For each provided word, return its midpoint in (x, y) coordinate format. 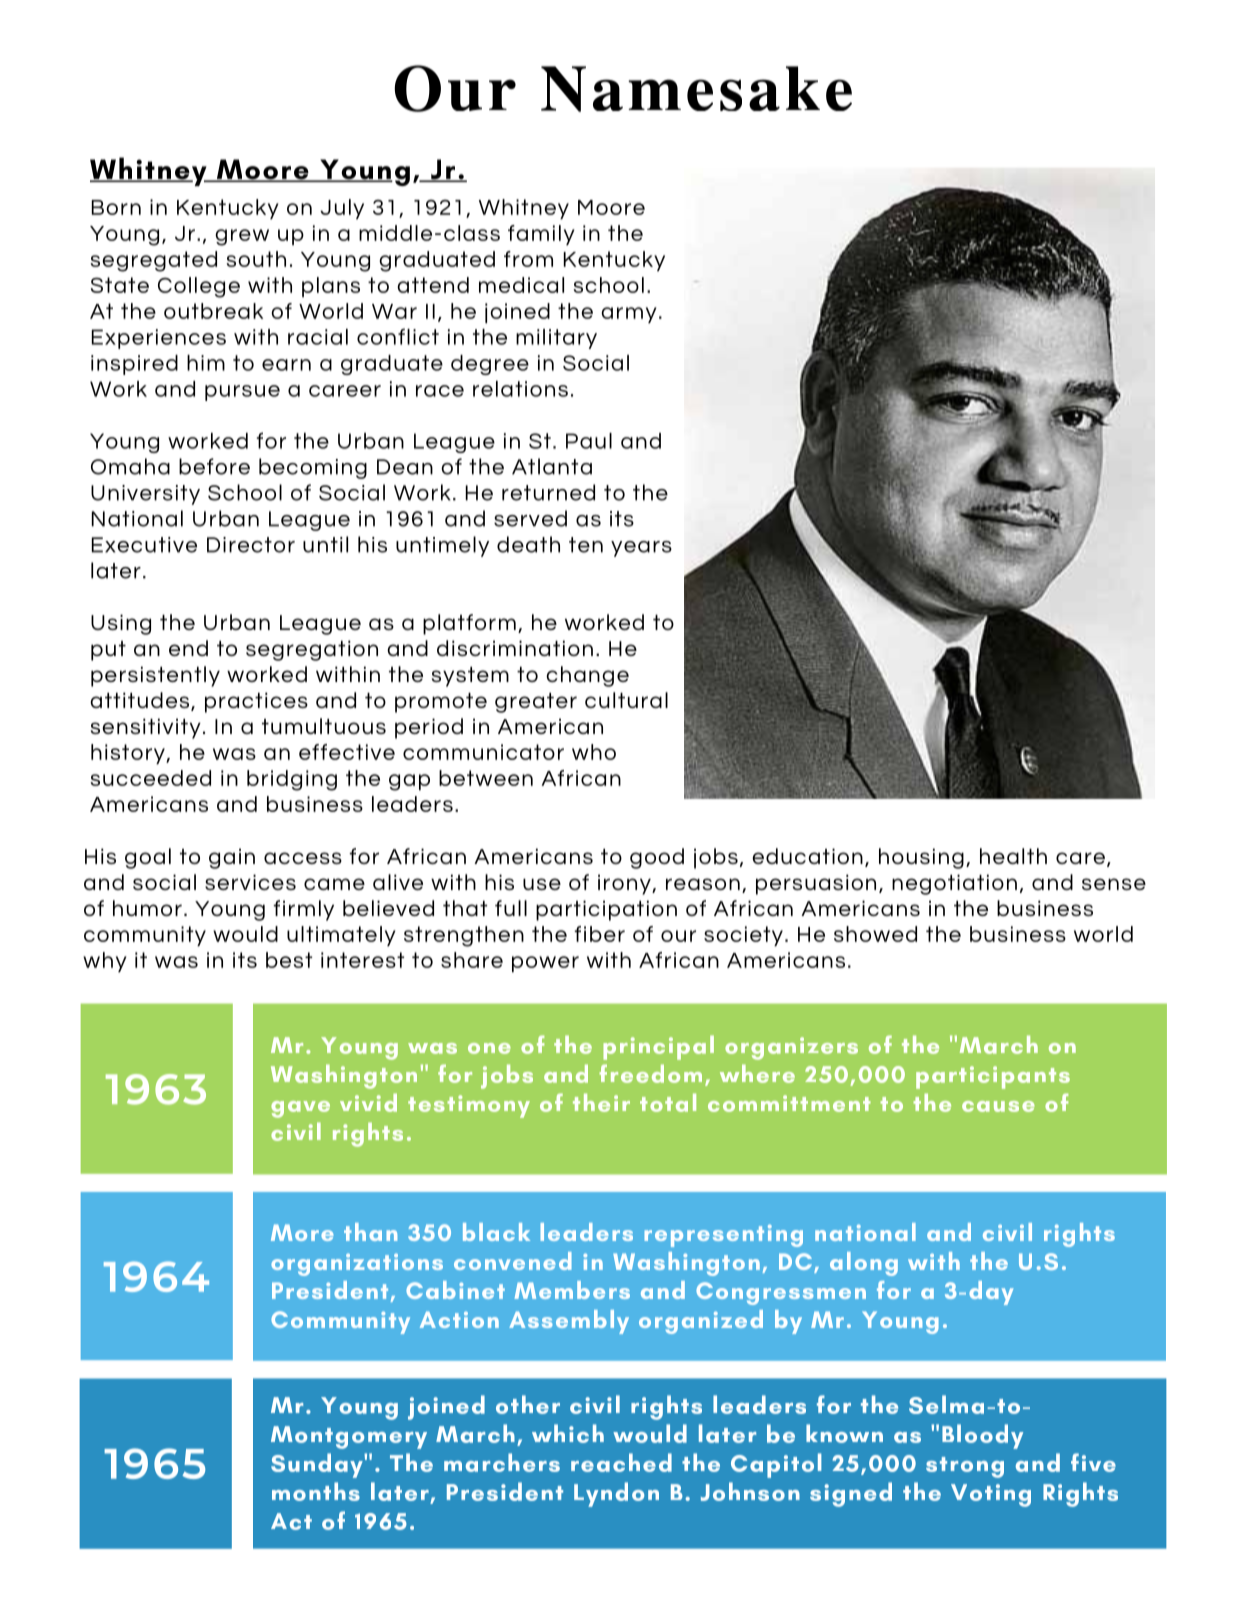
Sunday (318, 1465)
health (1013, 856)
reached (621, 1462)
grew (242, 237)
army (629, 315)
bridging (292, 780)
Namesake (696, 89)
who (594, 752)
